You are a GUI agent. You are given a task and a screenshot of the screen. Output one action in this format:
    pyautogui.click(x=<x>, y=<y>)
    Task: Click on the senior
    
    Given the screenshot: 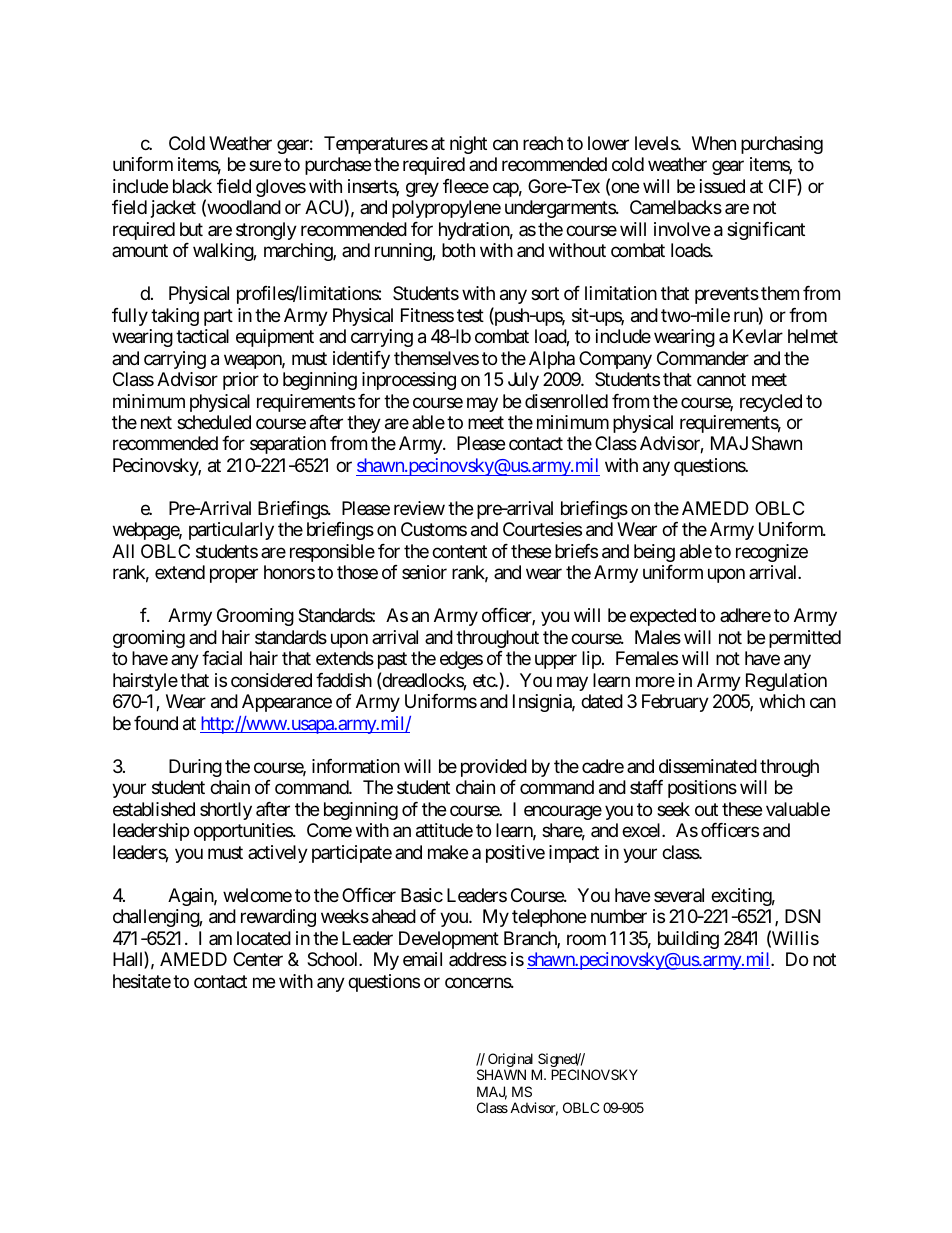 What is the action you would take?
    pyautogui.click(x=424, y=572)
